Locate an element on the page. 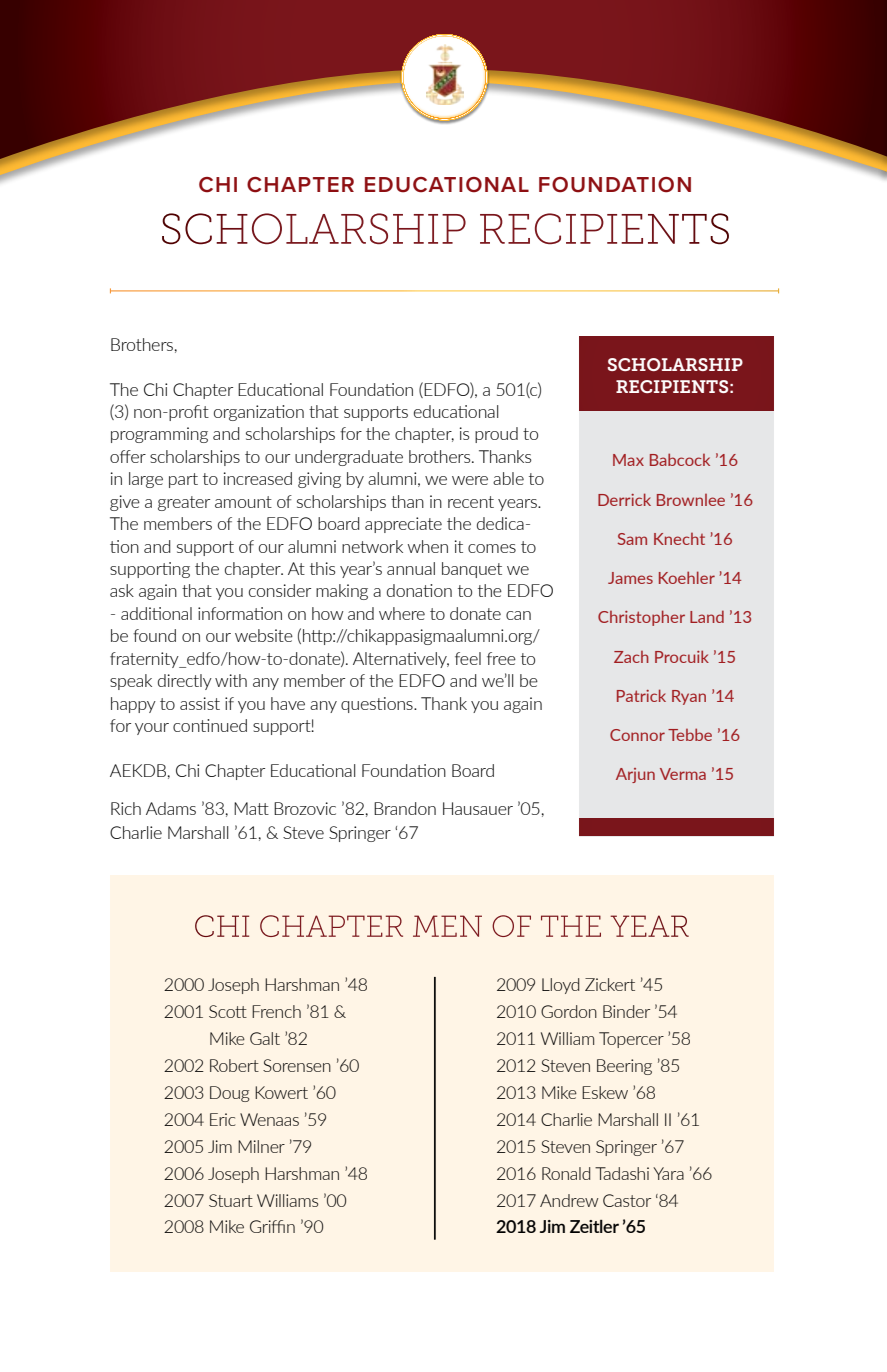 This page has width=887, height=1372. Patrick is located at coordinates (641, 695).
